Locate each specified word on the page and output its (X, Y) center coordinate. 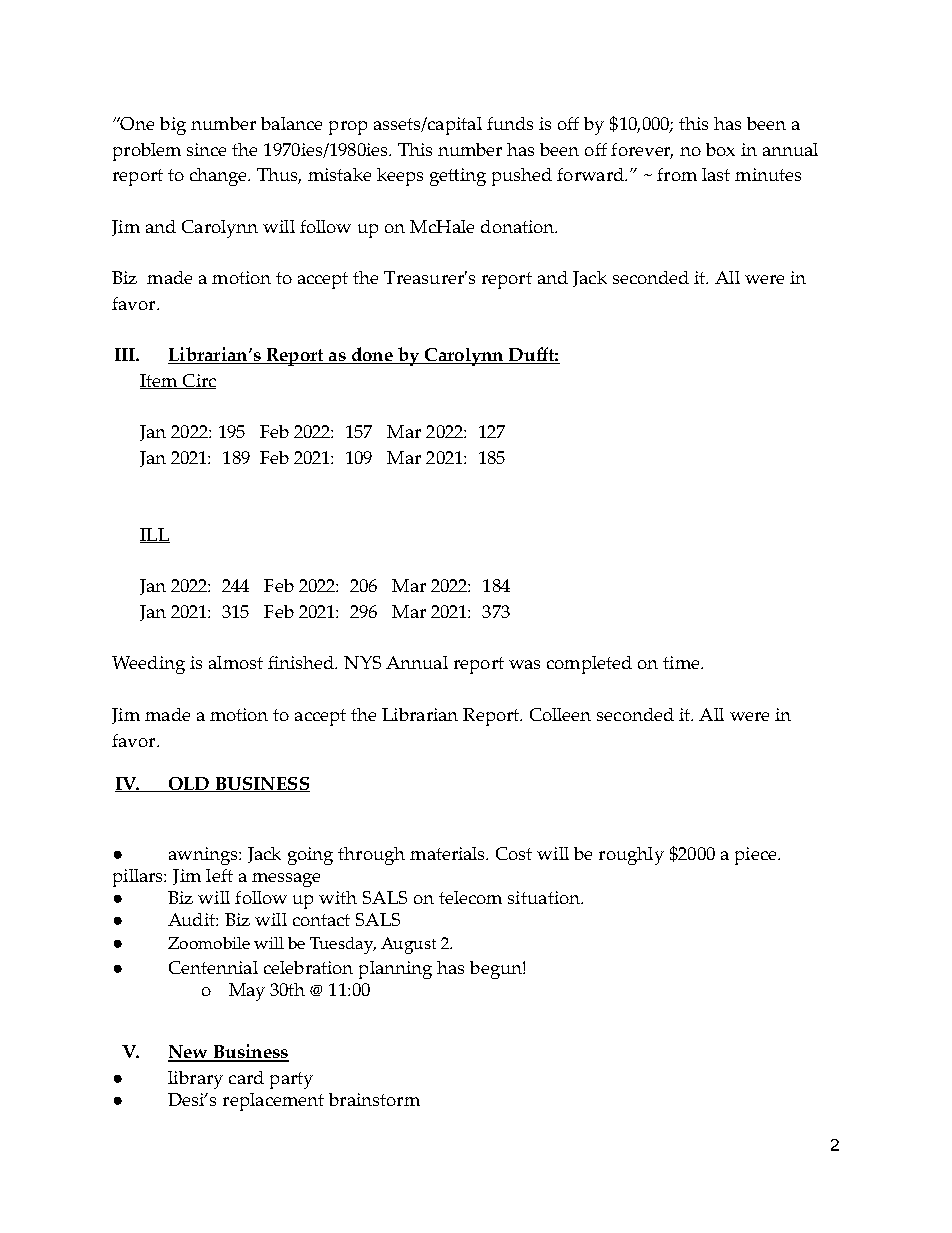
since (206, 149)
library (195, 1080)
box (720, 149)
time (682, 662)
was (524, 664)
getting (458, 177)
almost (236, 662)
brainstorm (374, 1099)
